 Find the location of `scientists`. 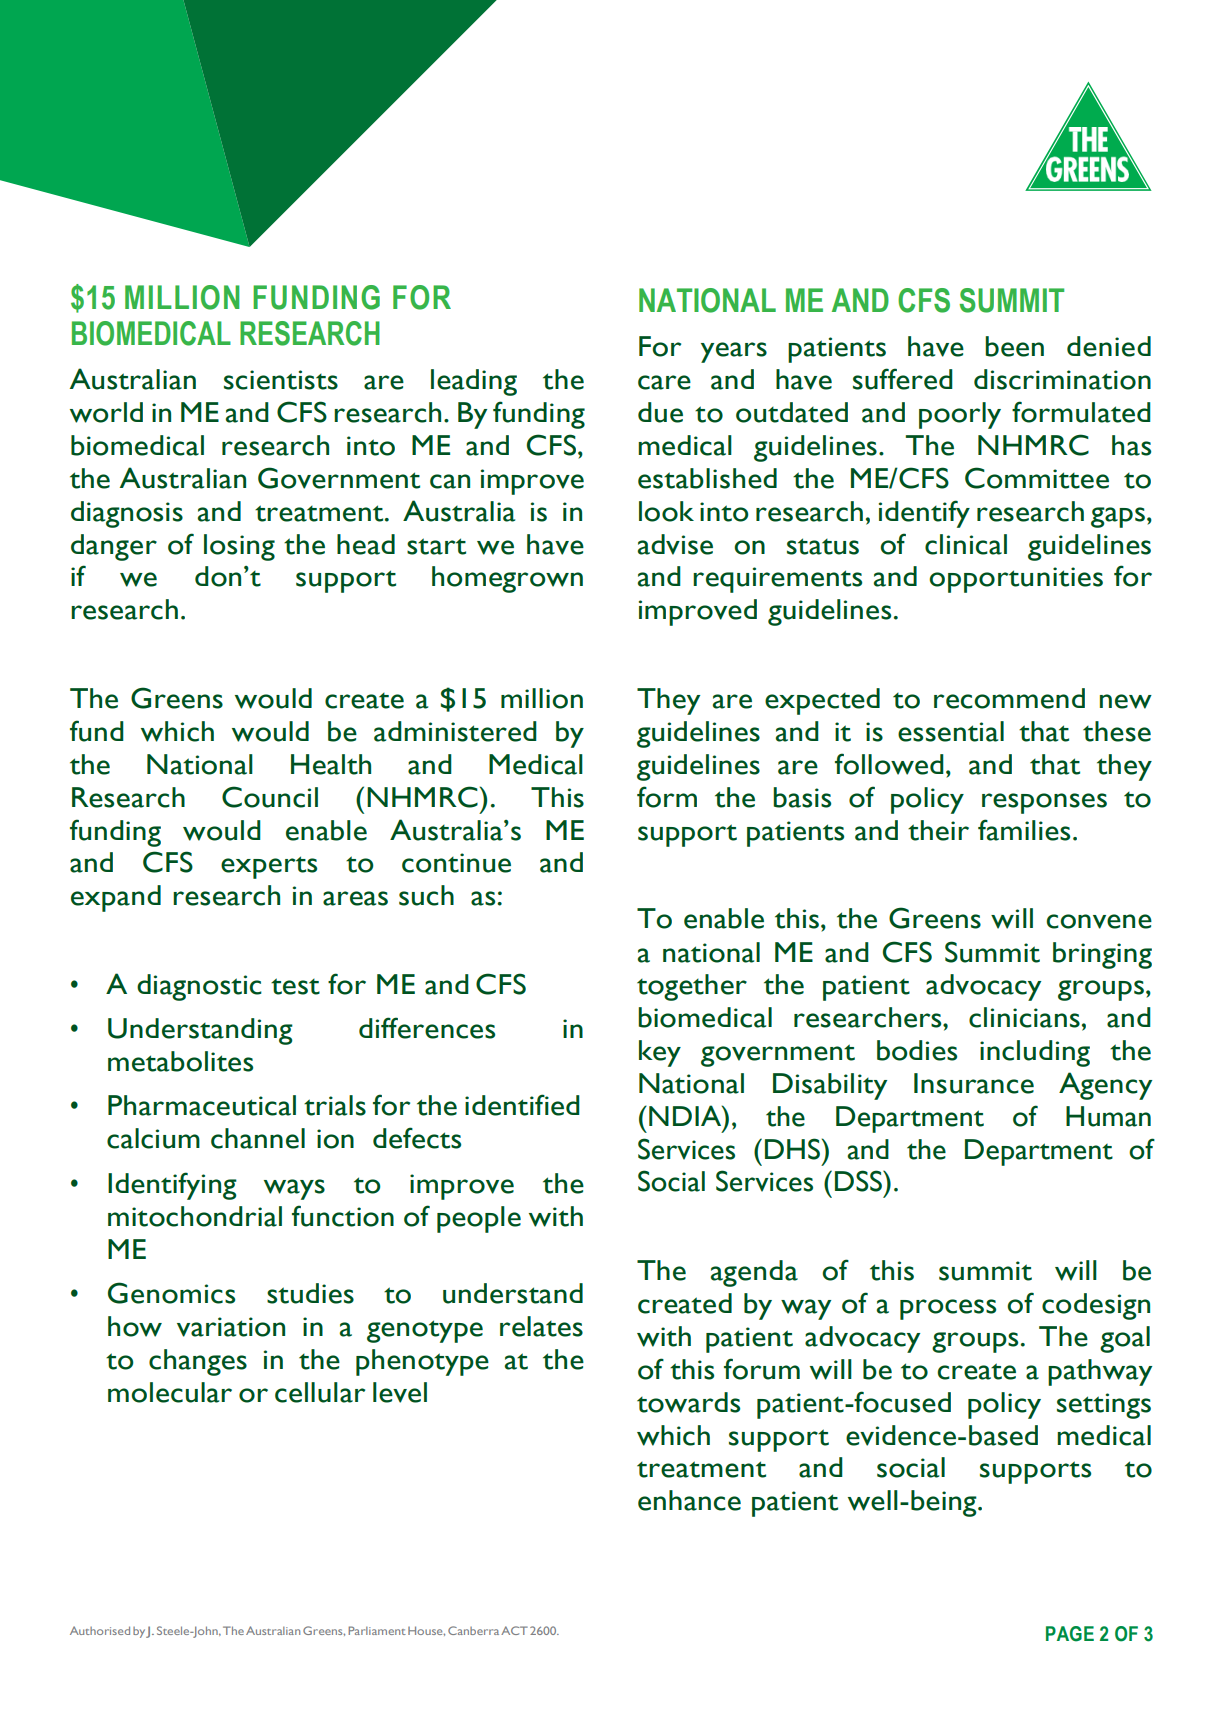

scientists is located at coordinates (281, 380).
